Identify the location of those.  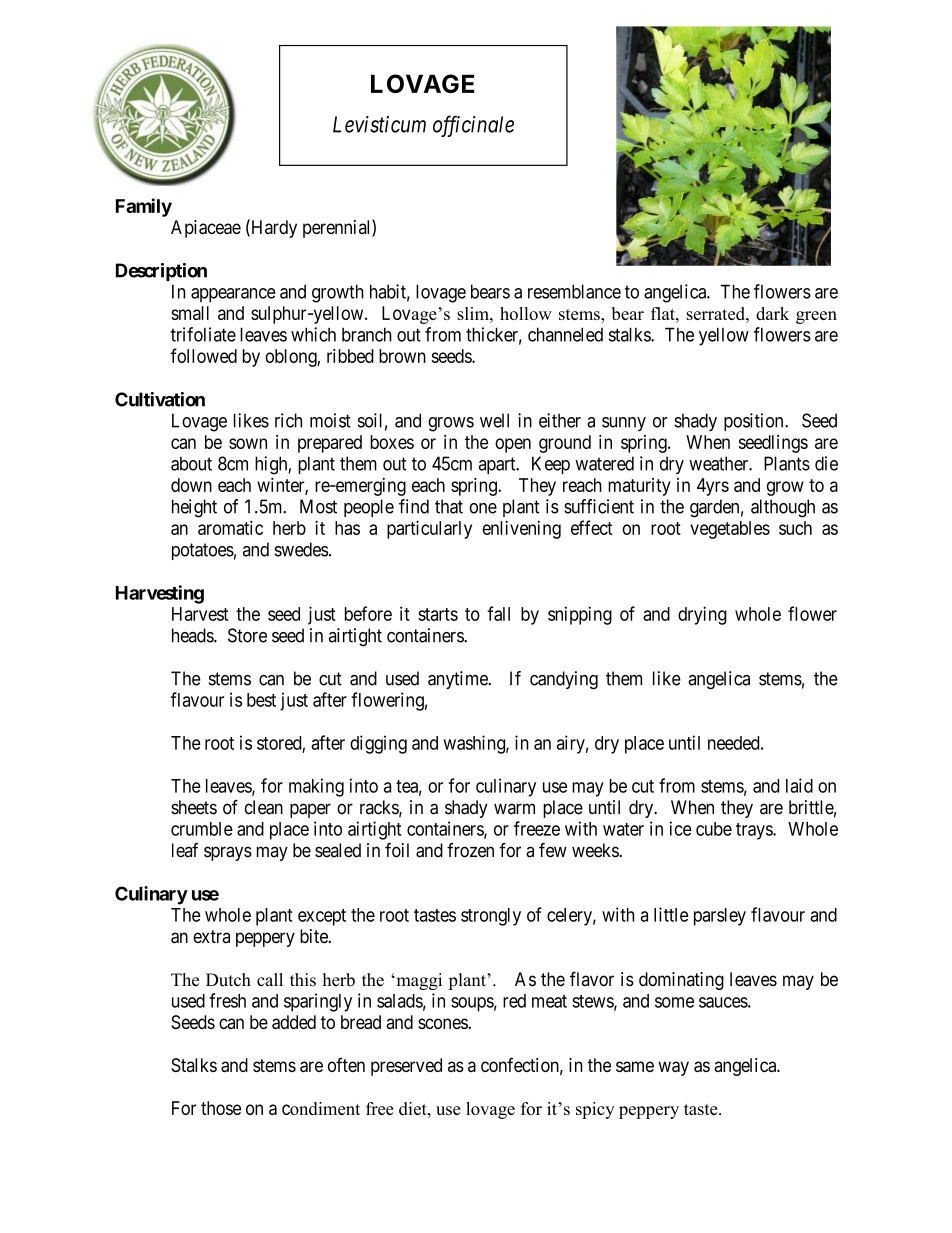
(221, 1108).
